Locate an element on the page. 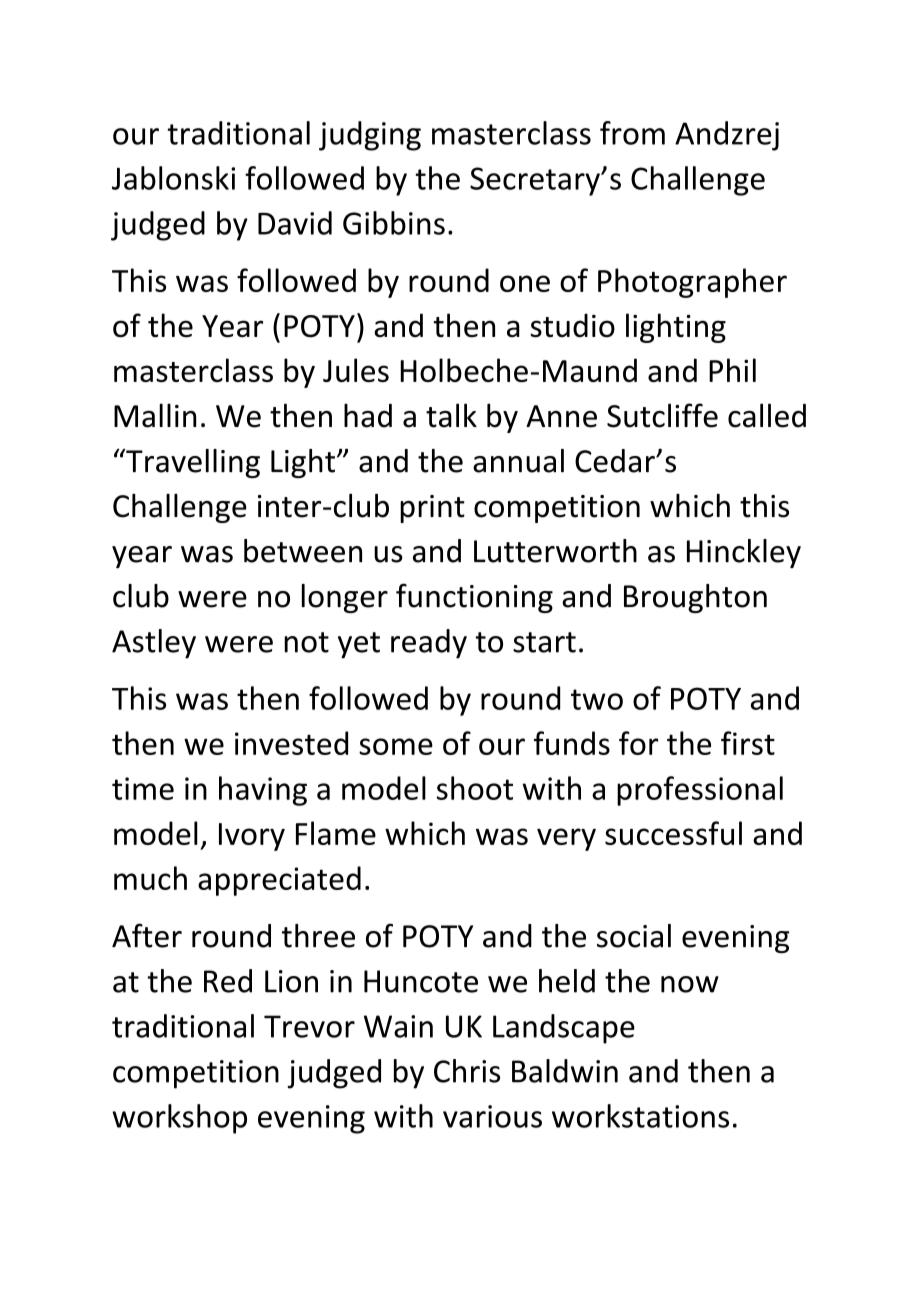  print is located at coordinates (432, 509).
